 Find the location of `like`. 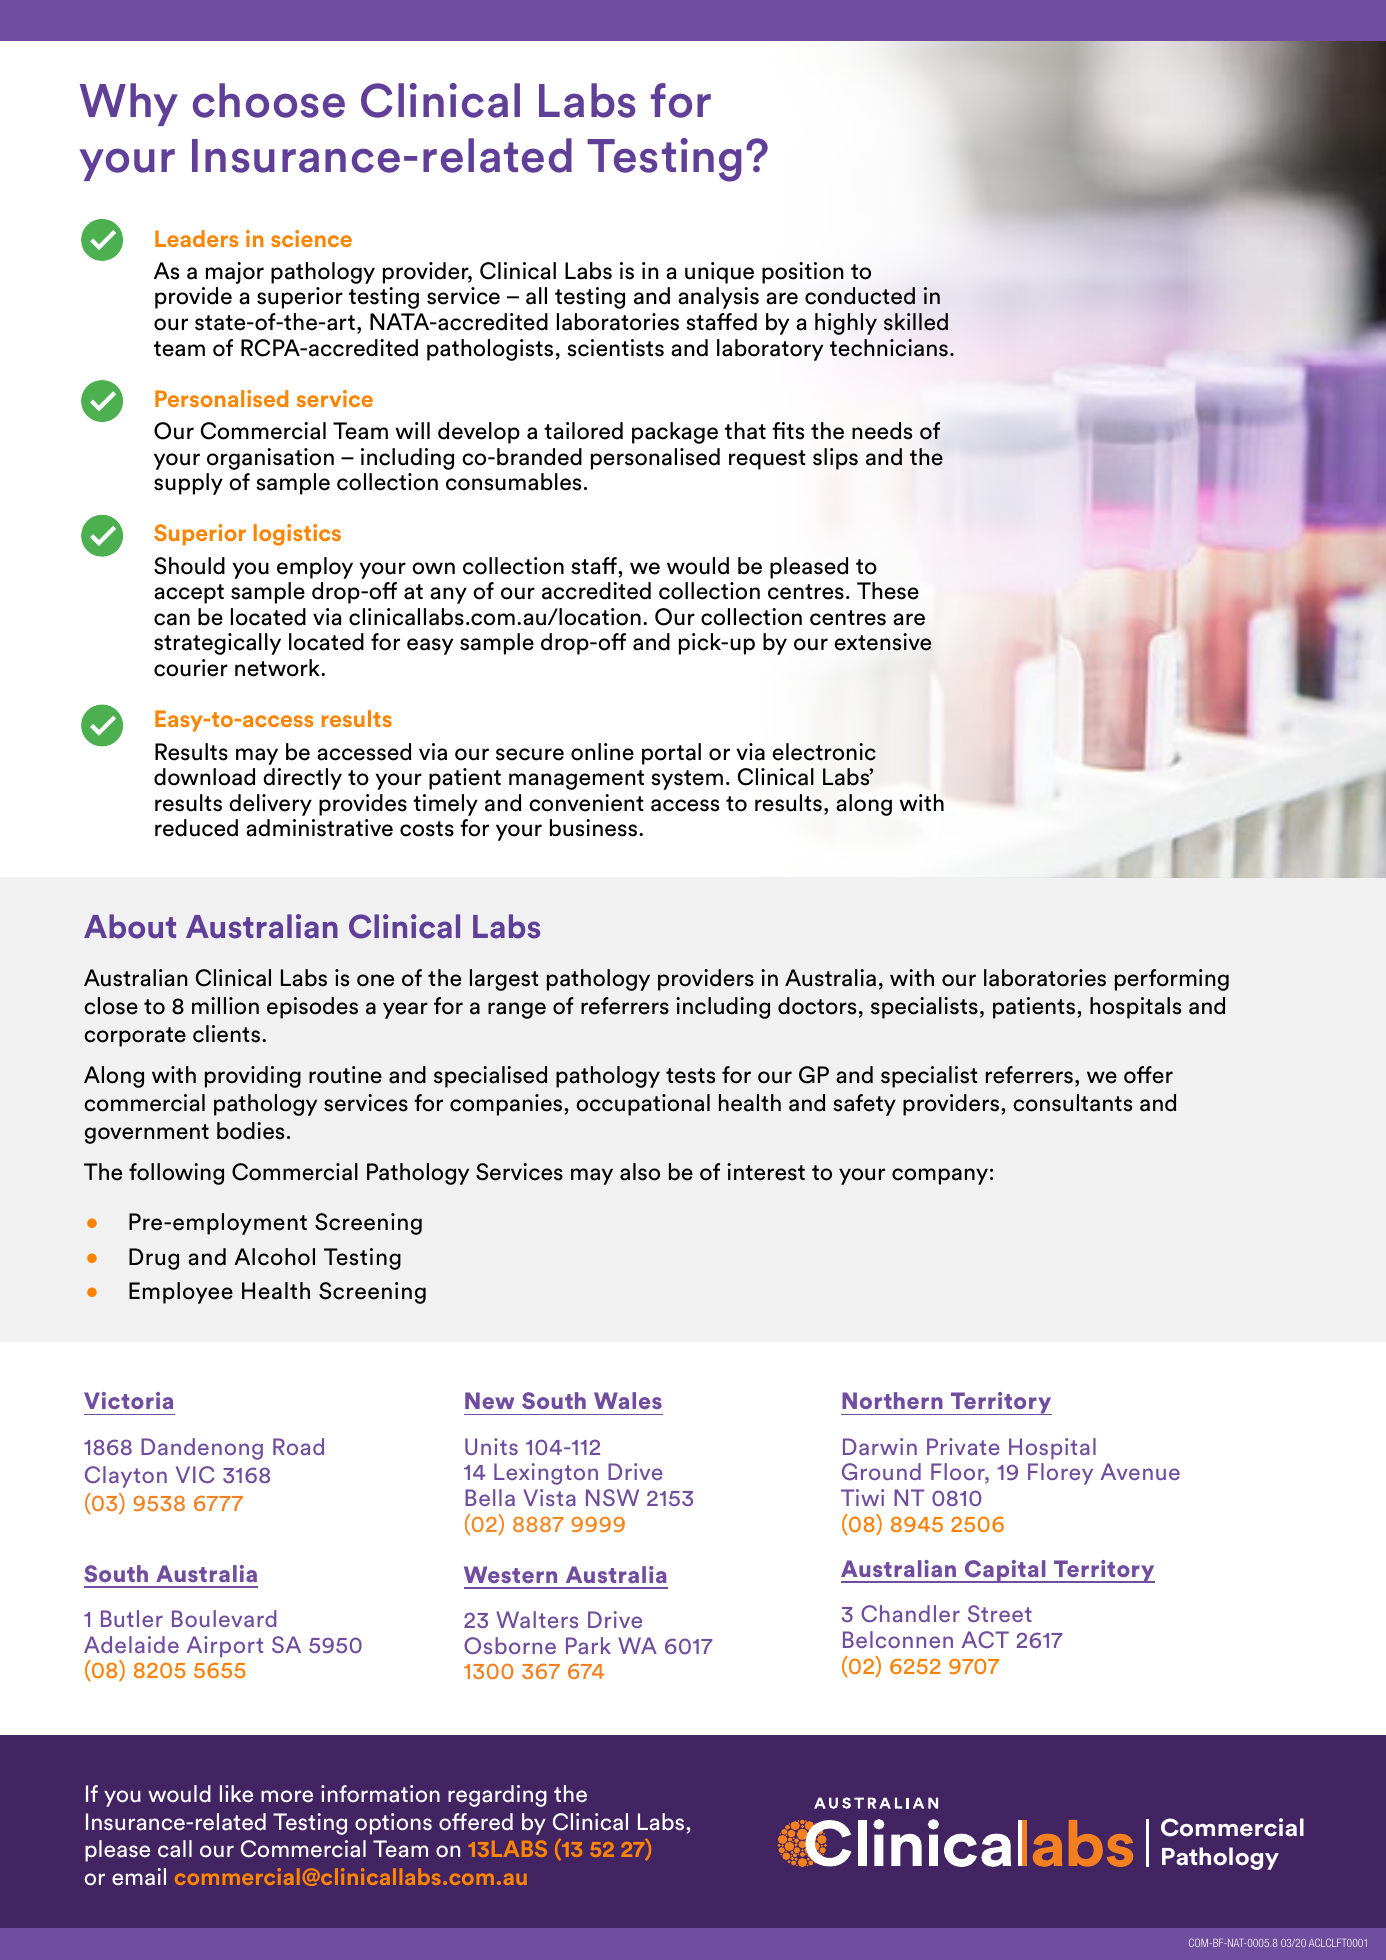

like is located at coordinates (236, 1794).
